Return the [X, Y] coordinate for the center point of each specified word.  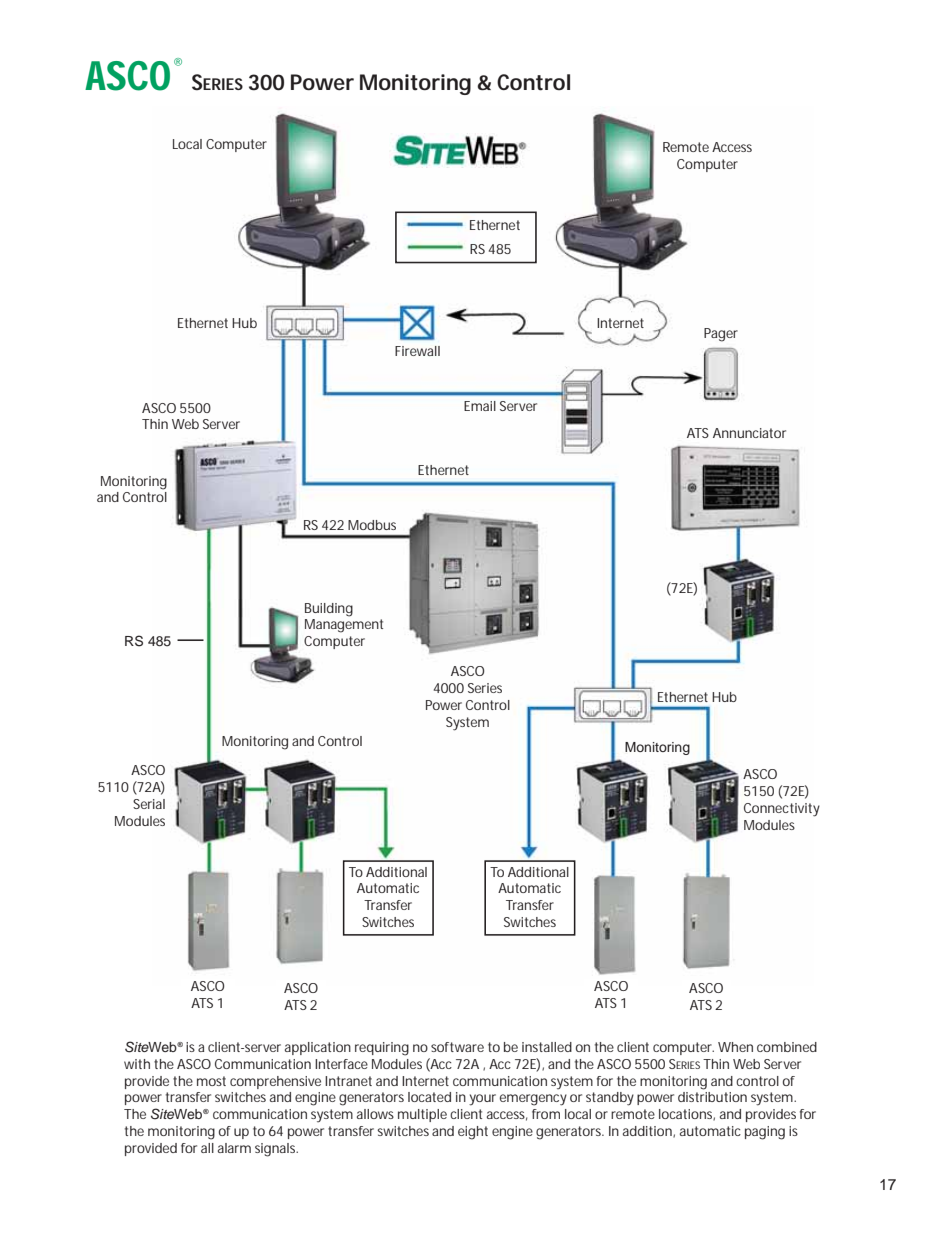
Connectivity [782, 810]
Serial [149, 804]
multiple [422, 1115]
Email [480, 406]
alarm [234, 1148]
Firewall [417, 351]
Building [329, 610]
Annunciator [749, 433]
